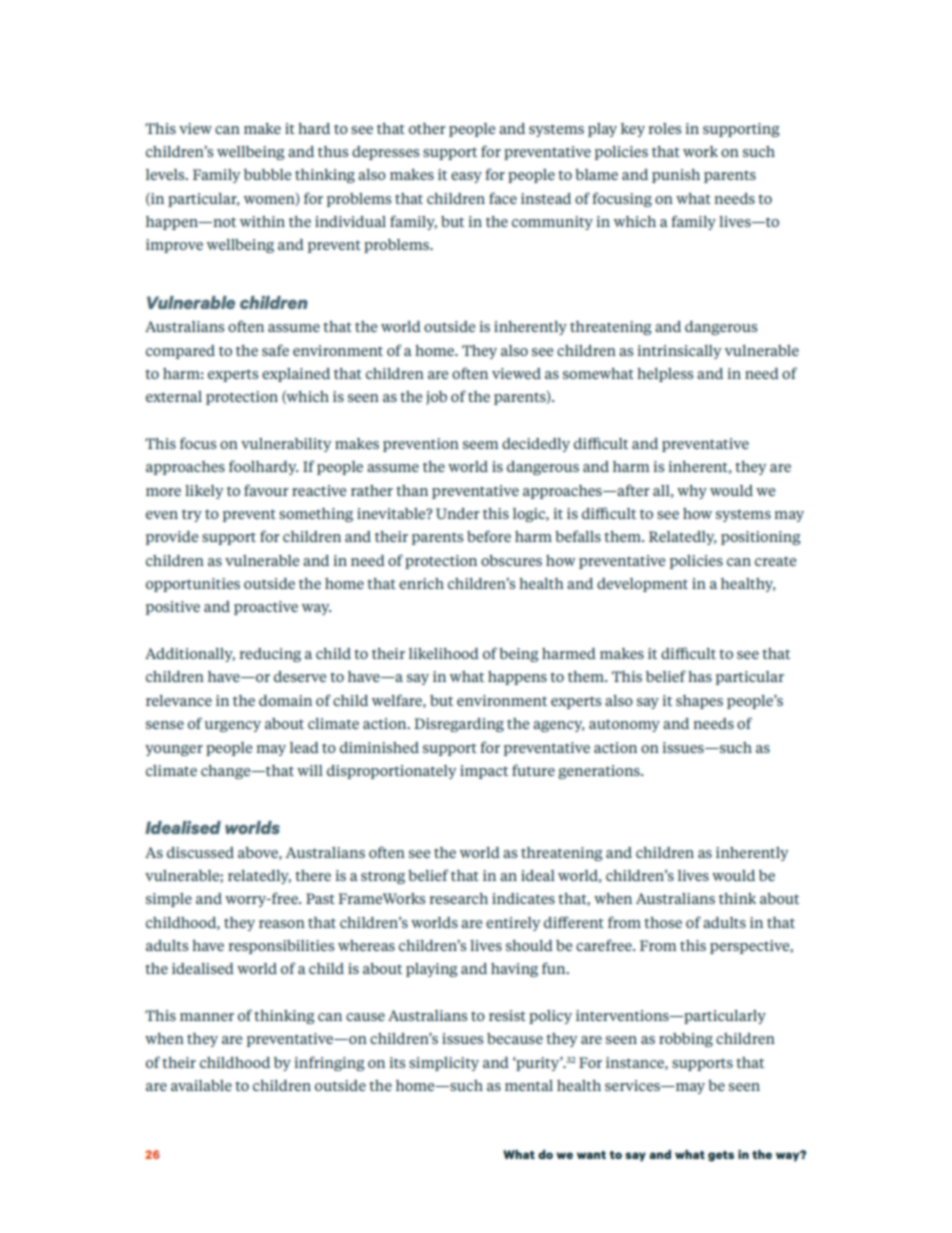  I want to click on favour, so click(266, 490).
